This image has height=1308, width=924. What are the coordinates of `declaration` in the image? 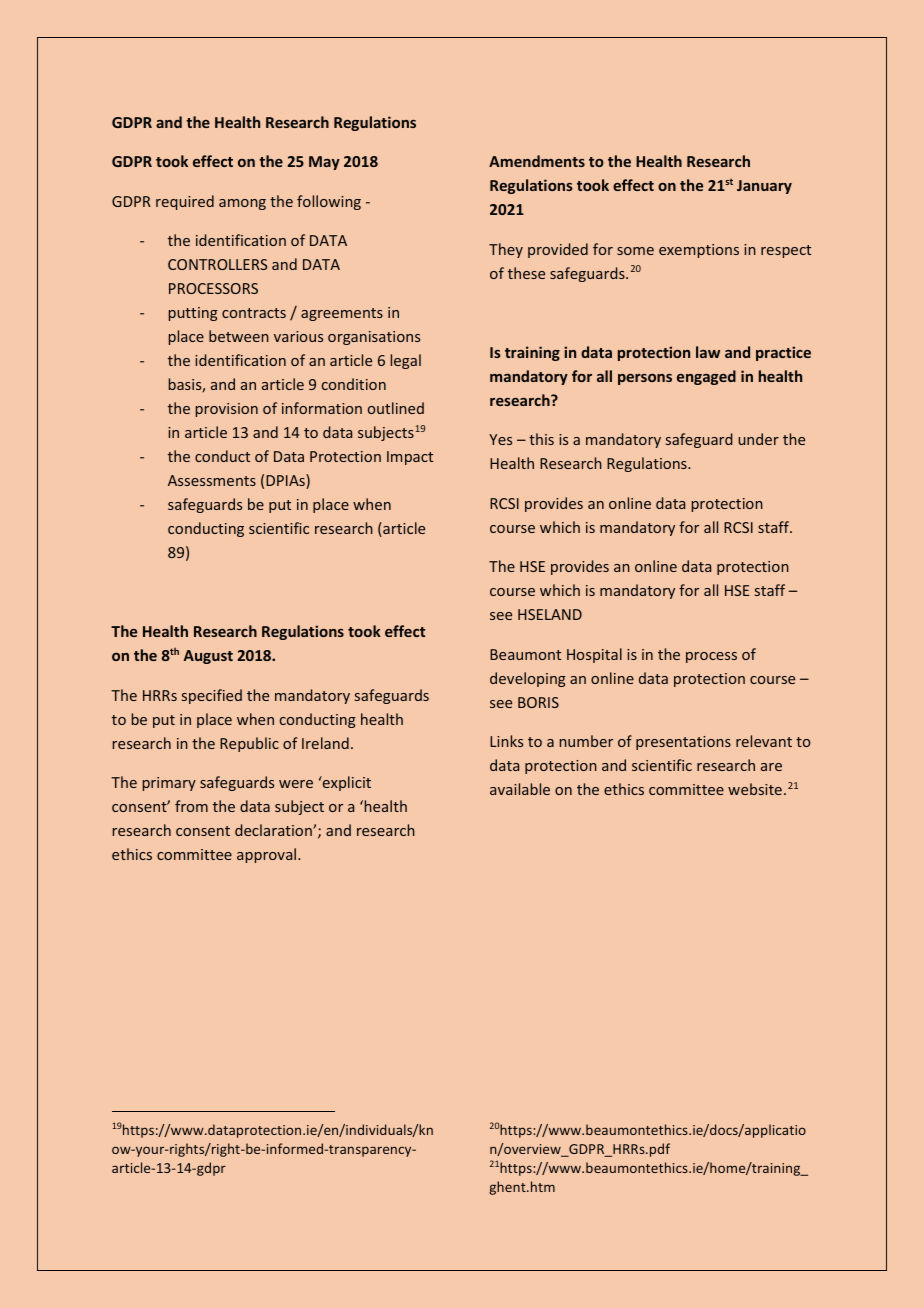 It's located at (274, 830).
